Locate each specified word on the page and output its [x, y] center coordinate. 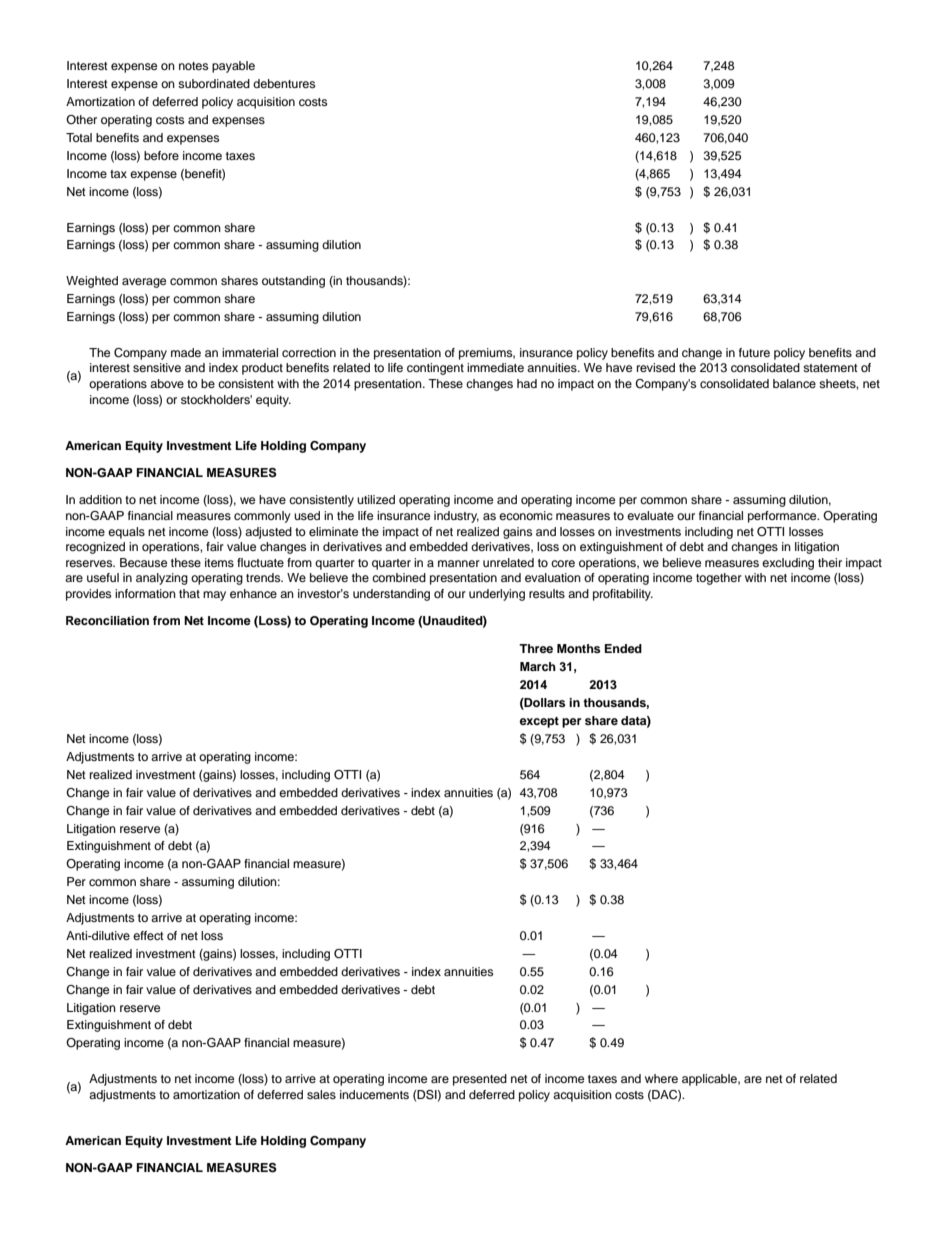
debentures [284, 83]
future [754, 352]
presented [480, 1080]
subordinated [214, 83]
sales [321, 1094]
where [661, 1078]
